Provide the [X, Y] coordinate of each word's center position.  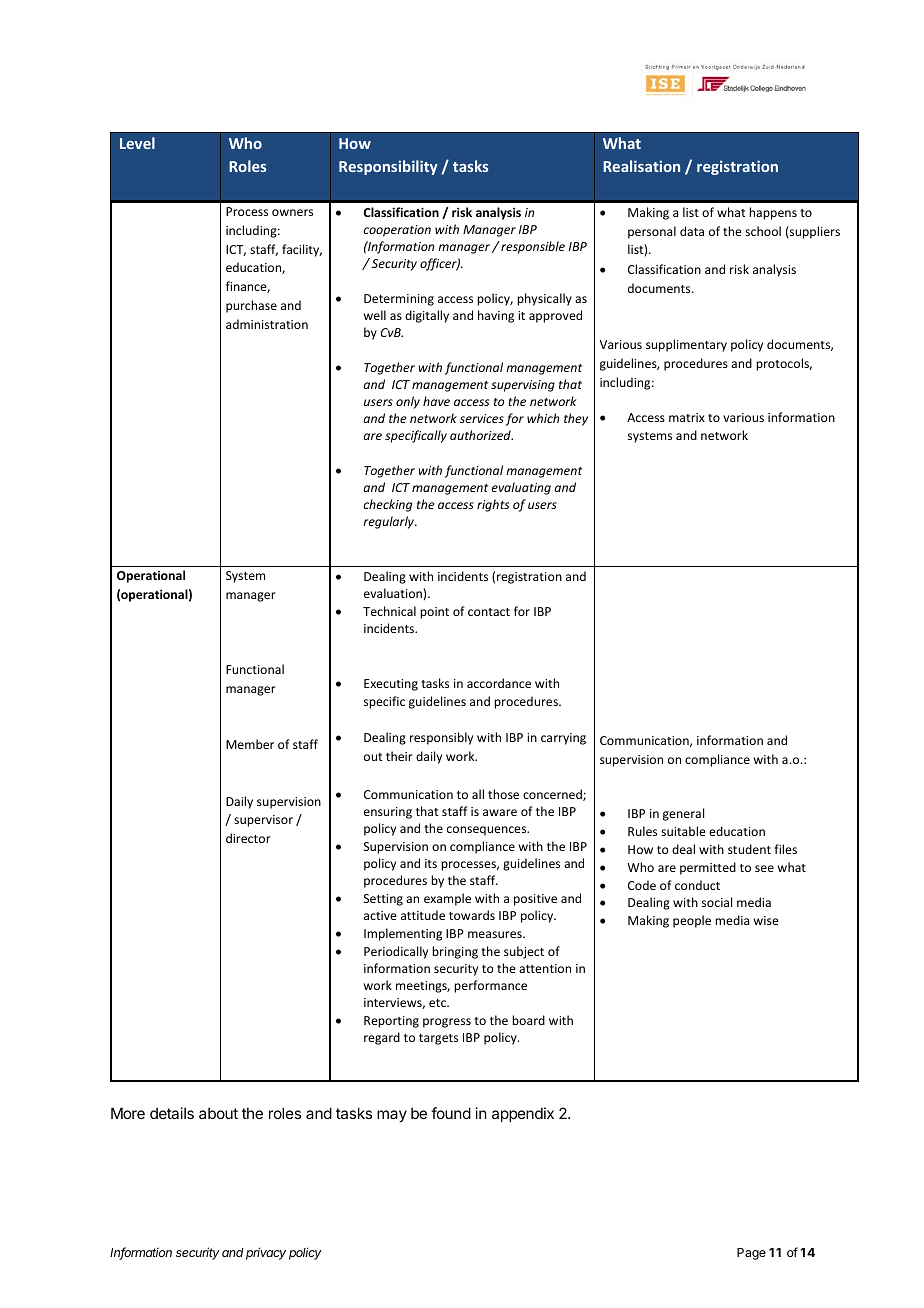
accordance [499, 683]
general [683, 814]
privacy [266, 1253]
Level [137, 143]
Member [250, 744]
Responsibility [388, 167]
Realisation [641, 166]
